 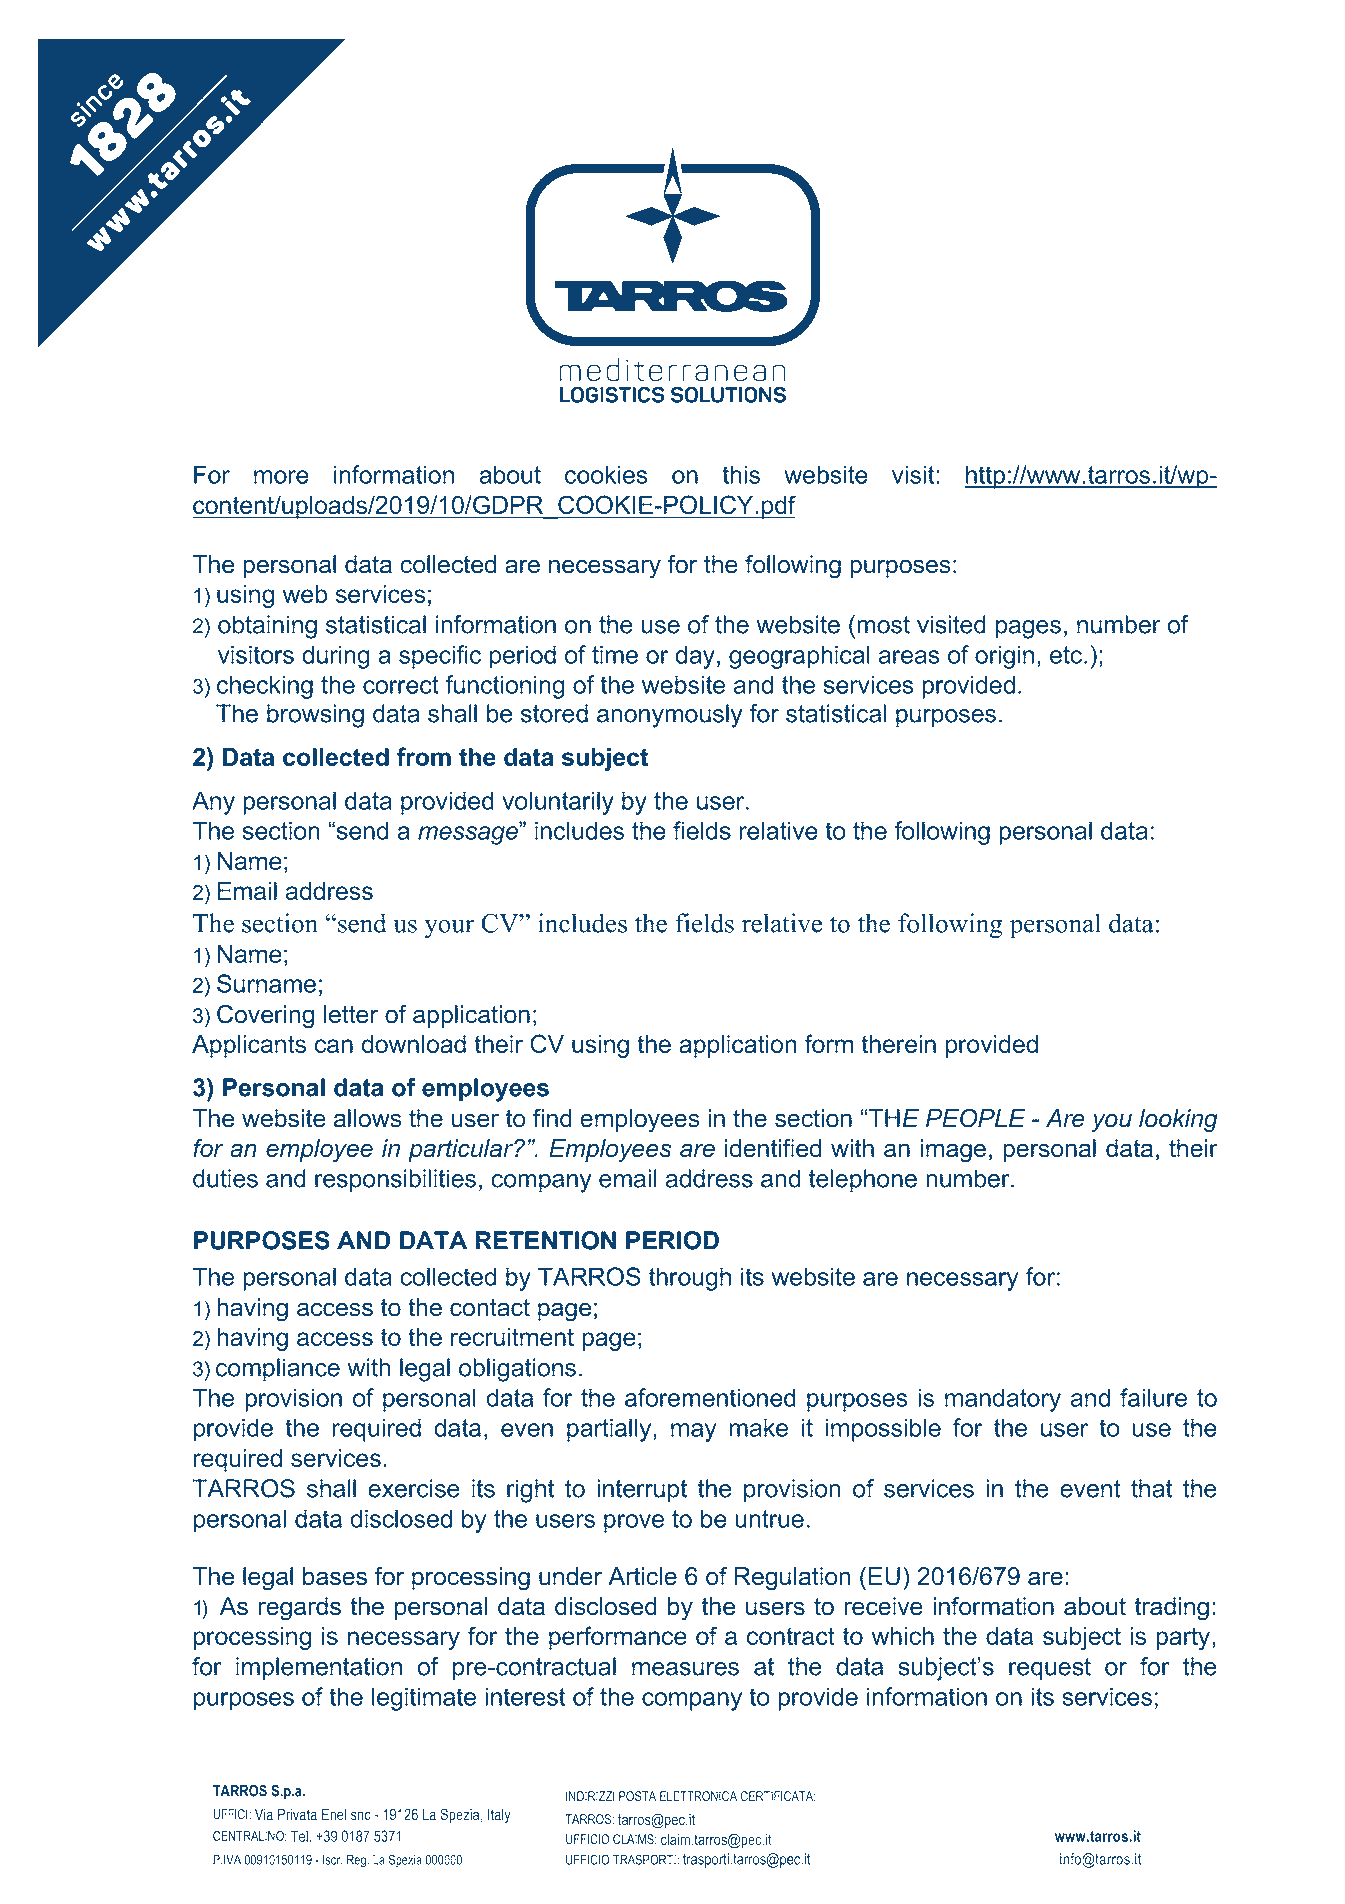 What do you see at coordinates (710, 1397) in the screenshot?
I see `aforementioned` at bounding box center [710, 1397].
